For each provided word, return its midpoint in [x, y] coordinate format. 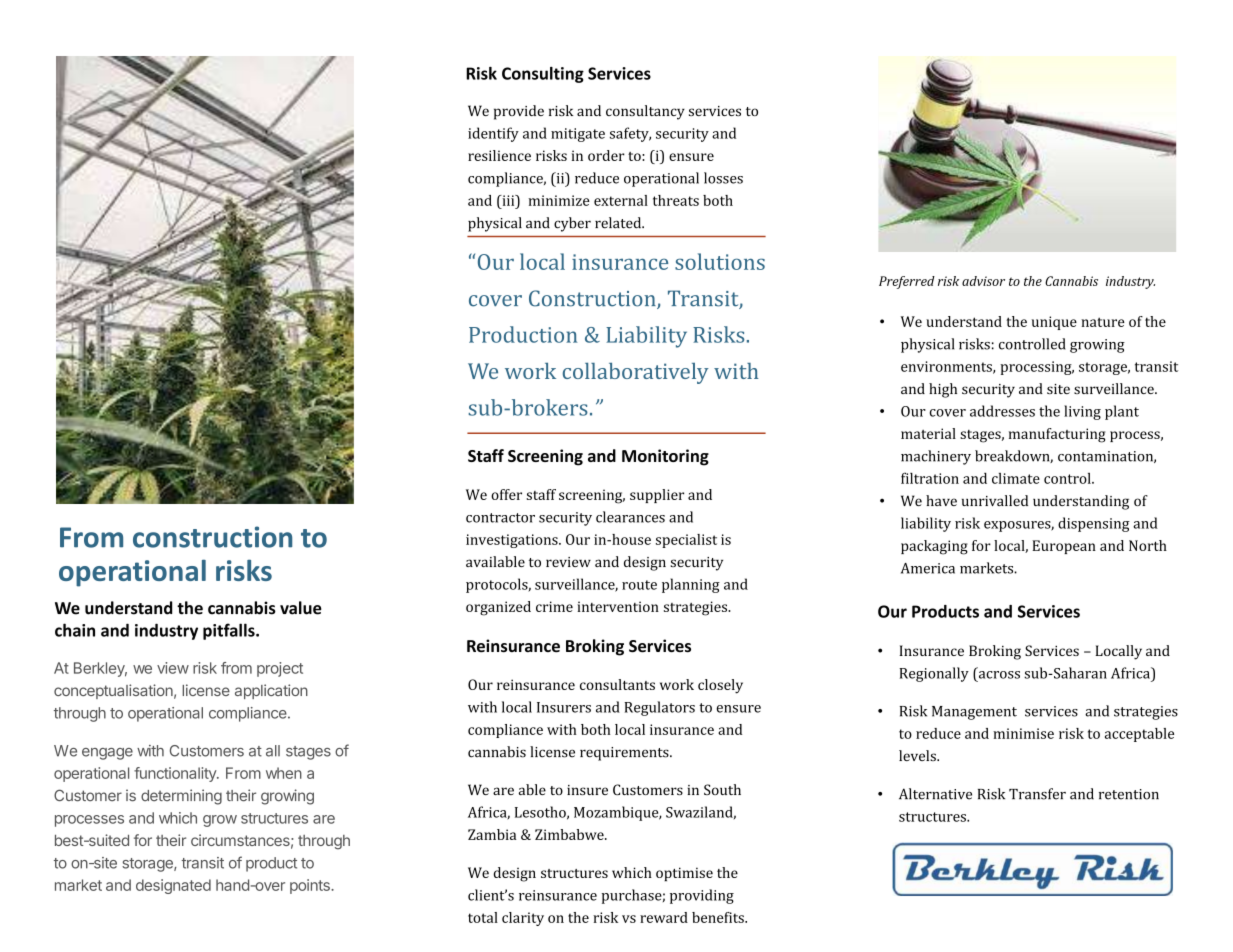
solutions [720, 261]
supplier [657, 496]
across [998, 676]
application [271, 691]
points [311, 886]
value [301, 608]
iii [508, 200]
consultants [617, 684]
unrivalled [995, 500]
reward [664, 917]
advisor [983, 281]
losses [723, 178]
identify [493, 134]
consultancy [645, 112]
